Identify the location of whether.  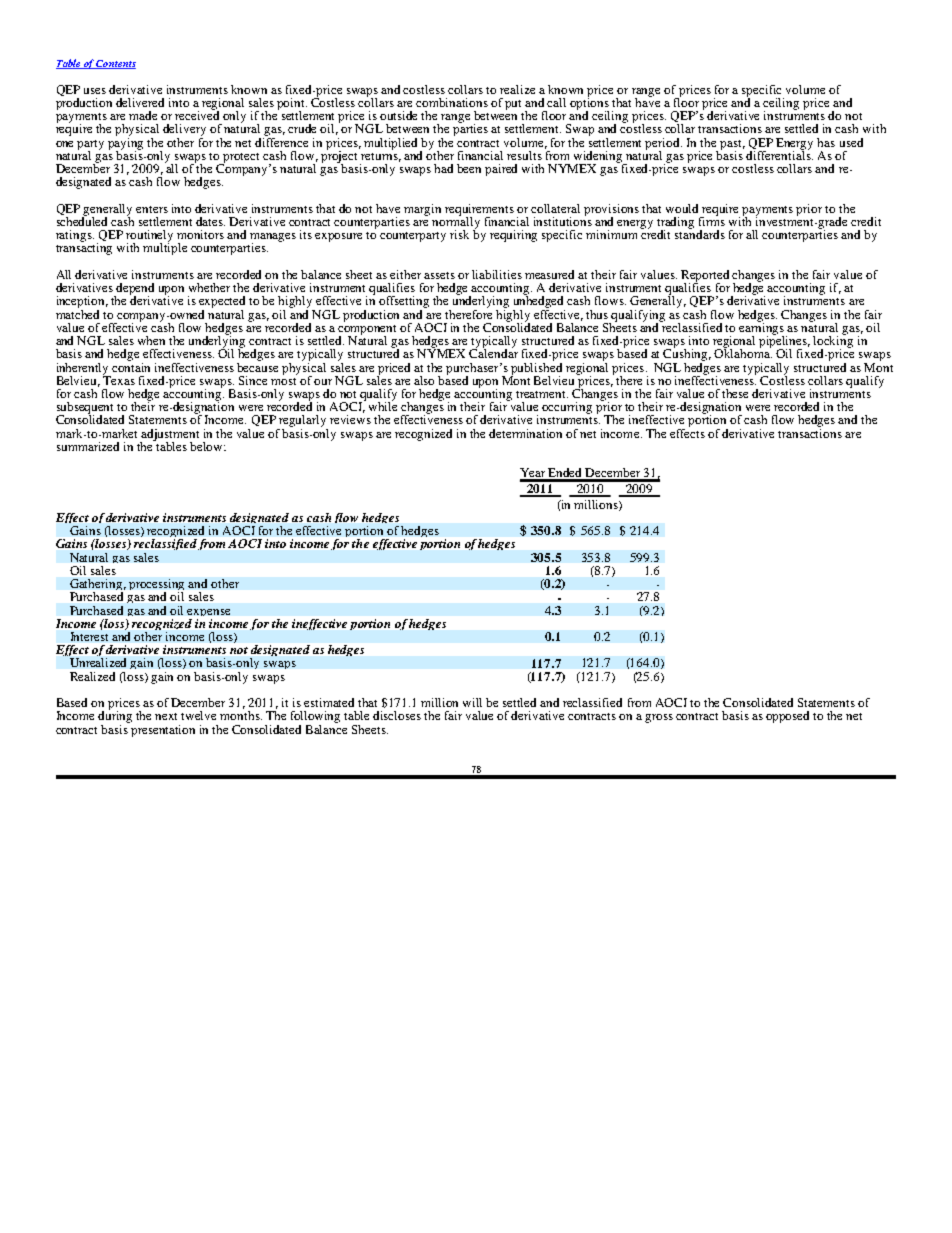
(209, 287).
